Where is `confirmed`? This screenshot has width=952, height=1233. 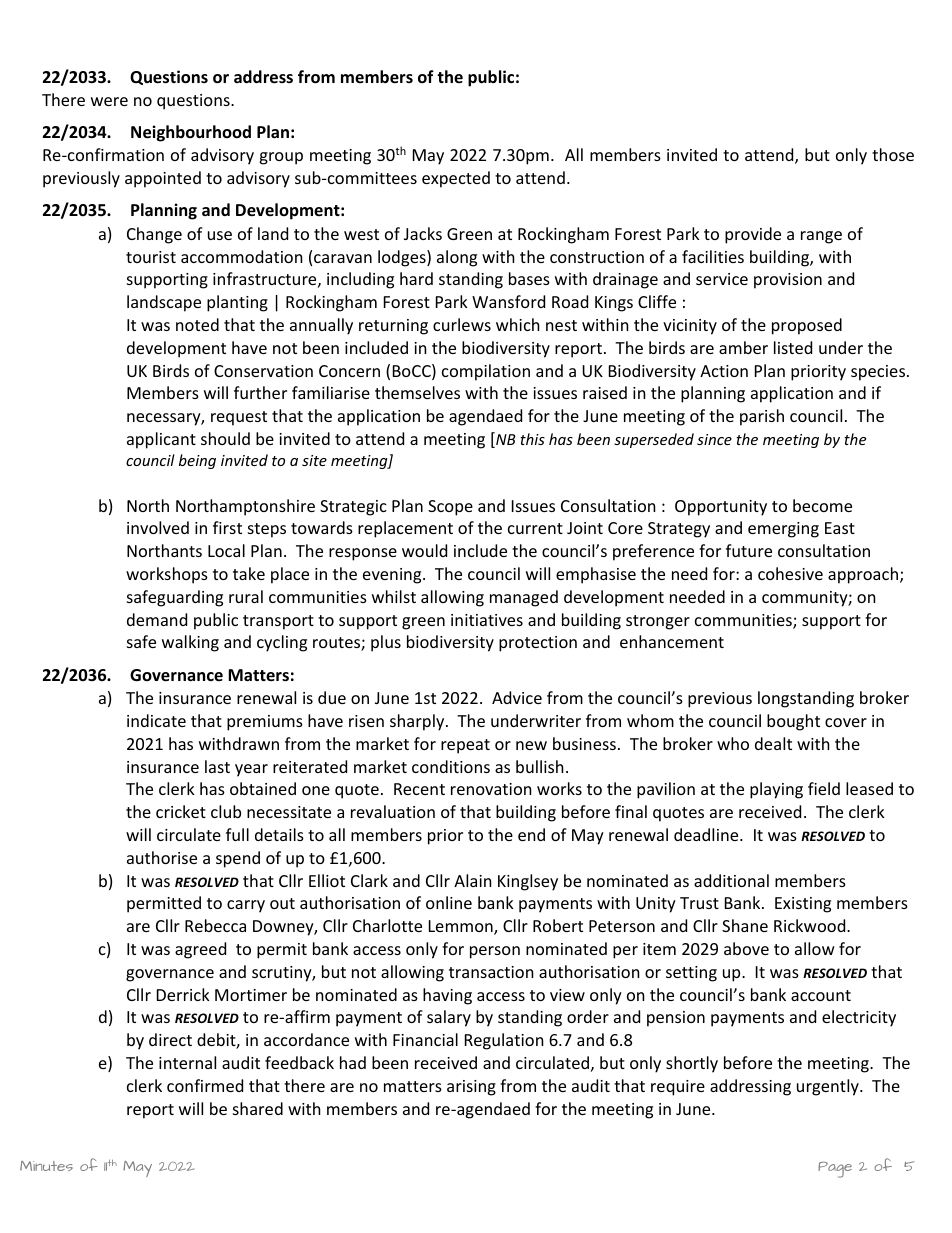
confirmed is located at coordinates (205, 1085).
